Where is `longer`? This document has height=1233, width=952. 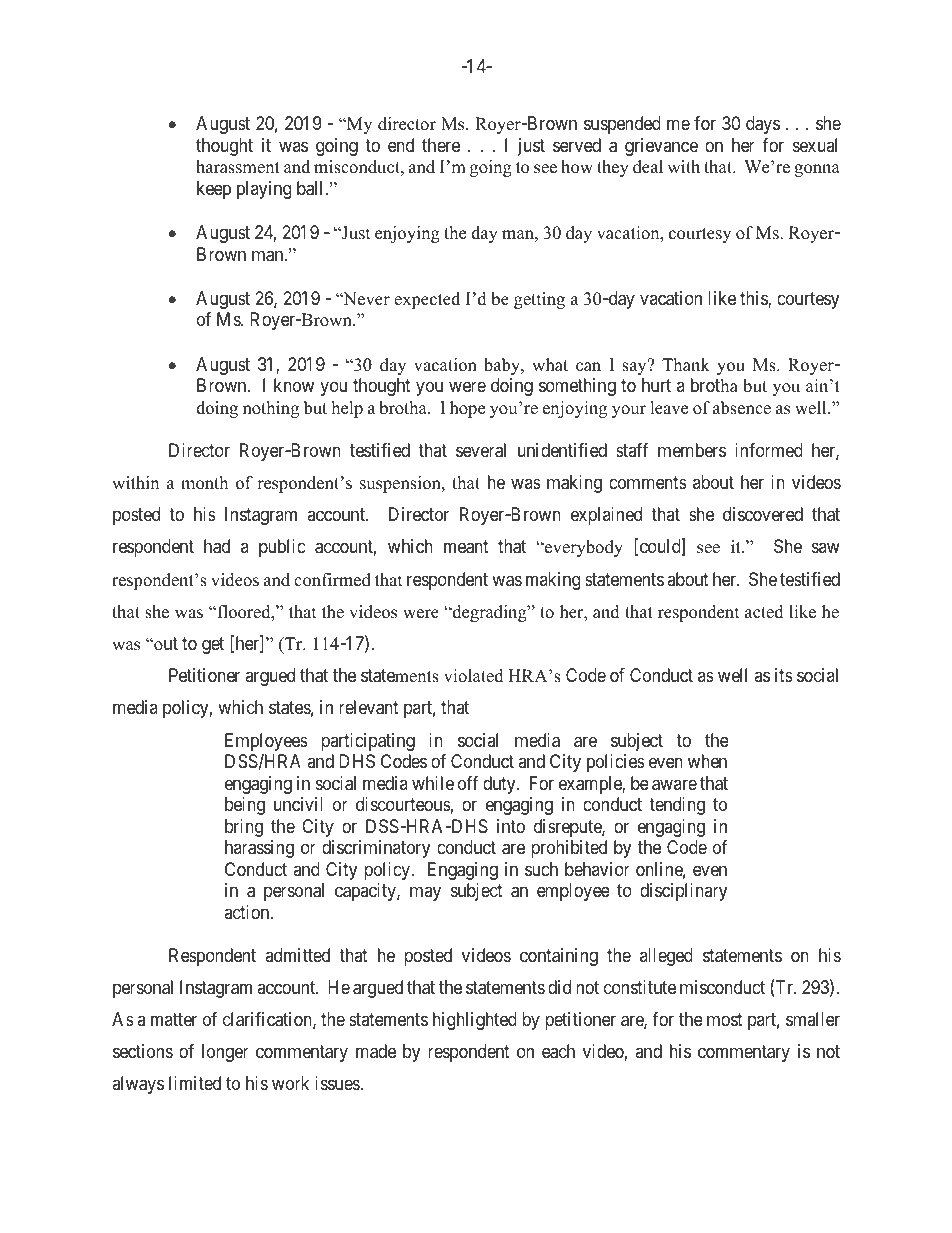 longer is located at coordinates (225, 1053).
